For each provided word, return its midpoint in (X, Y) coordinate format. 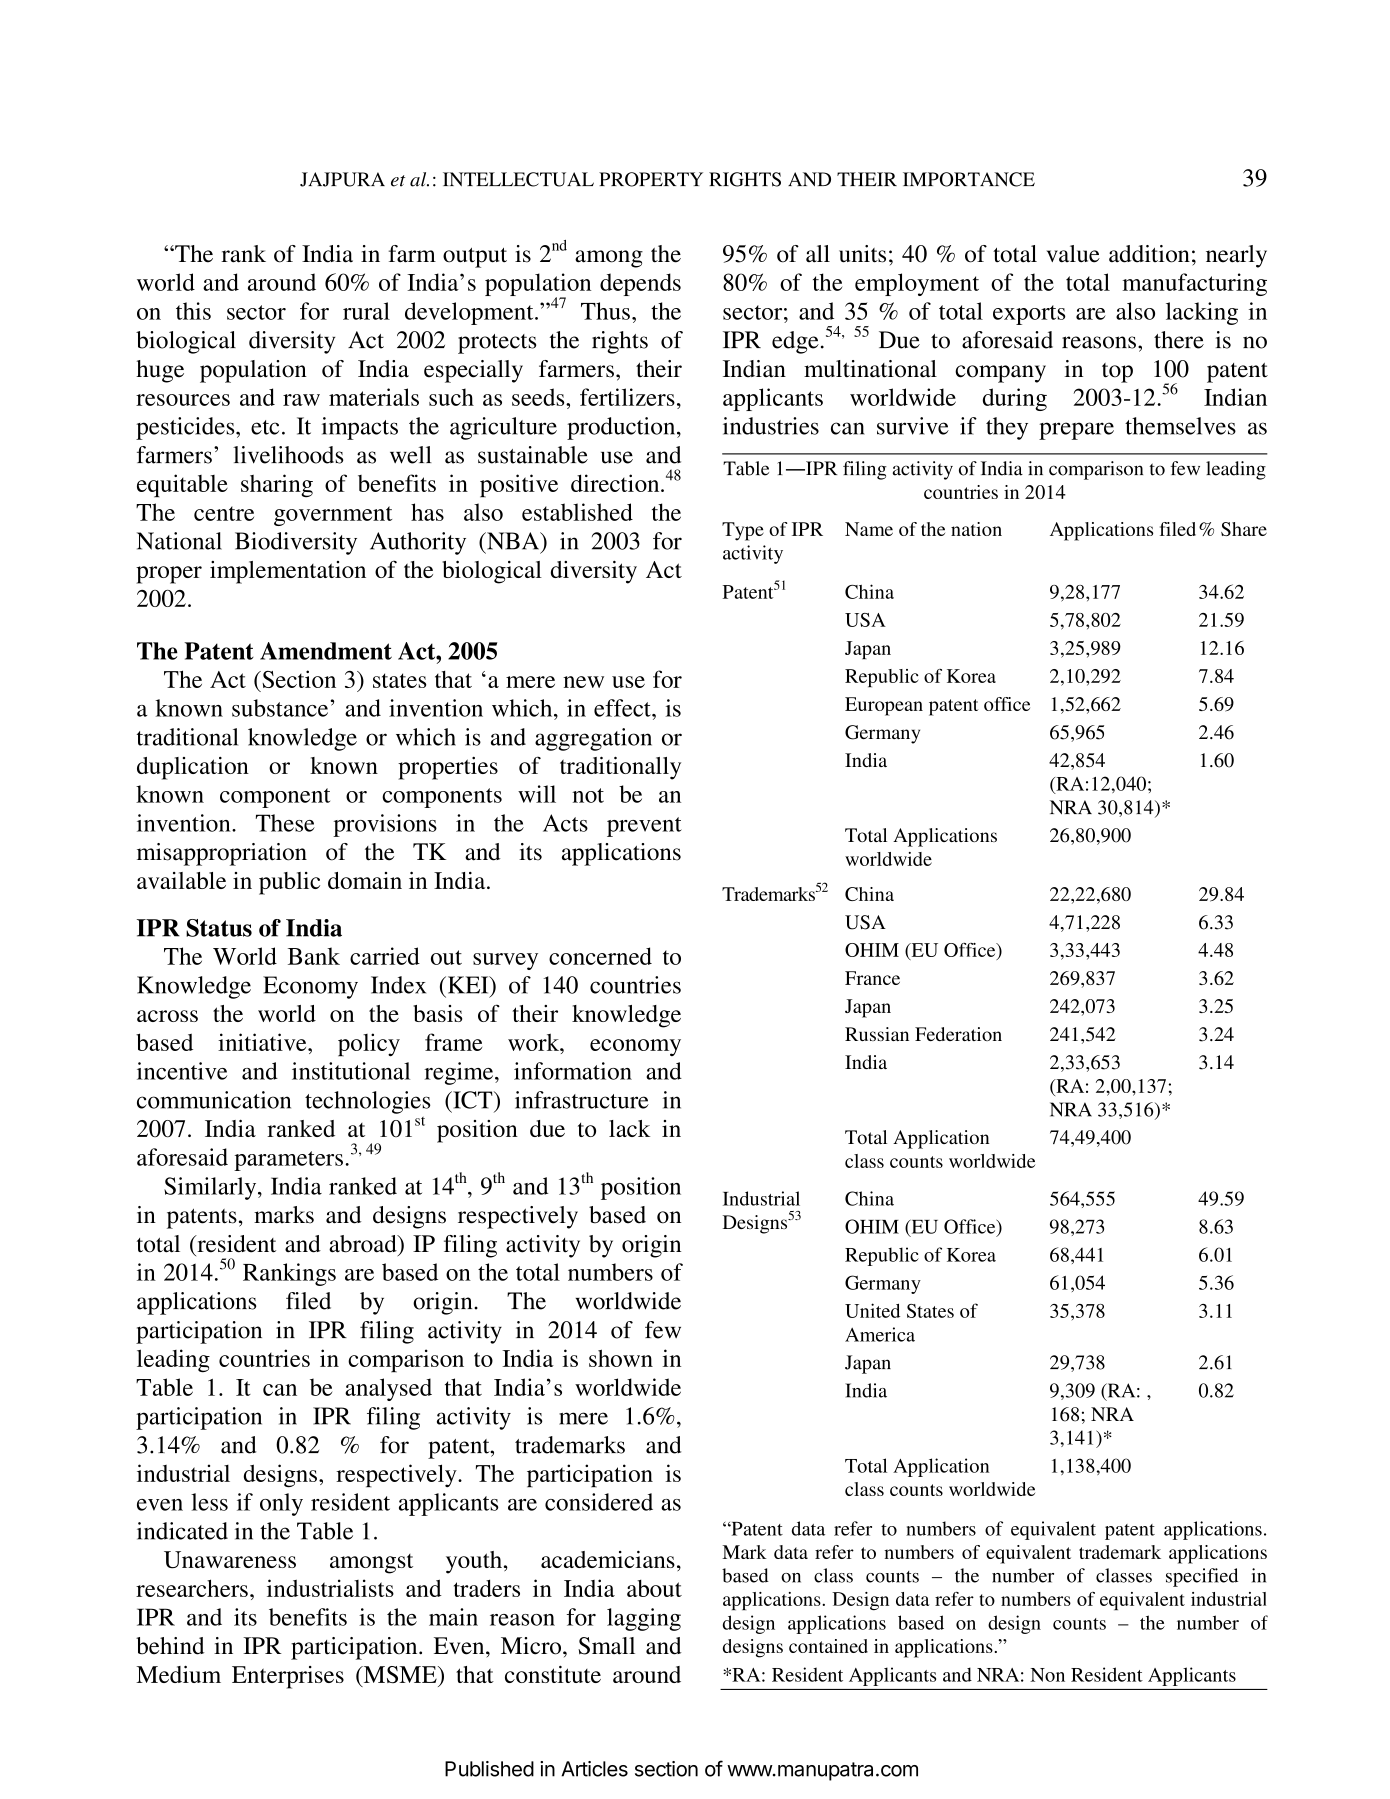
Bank (314, 956)
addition (1149, 254)
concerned (600, 956)
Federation (958, 1034)
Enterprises (288, 1677)
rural (366, 311)
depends (640, 284)
